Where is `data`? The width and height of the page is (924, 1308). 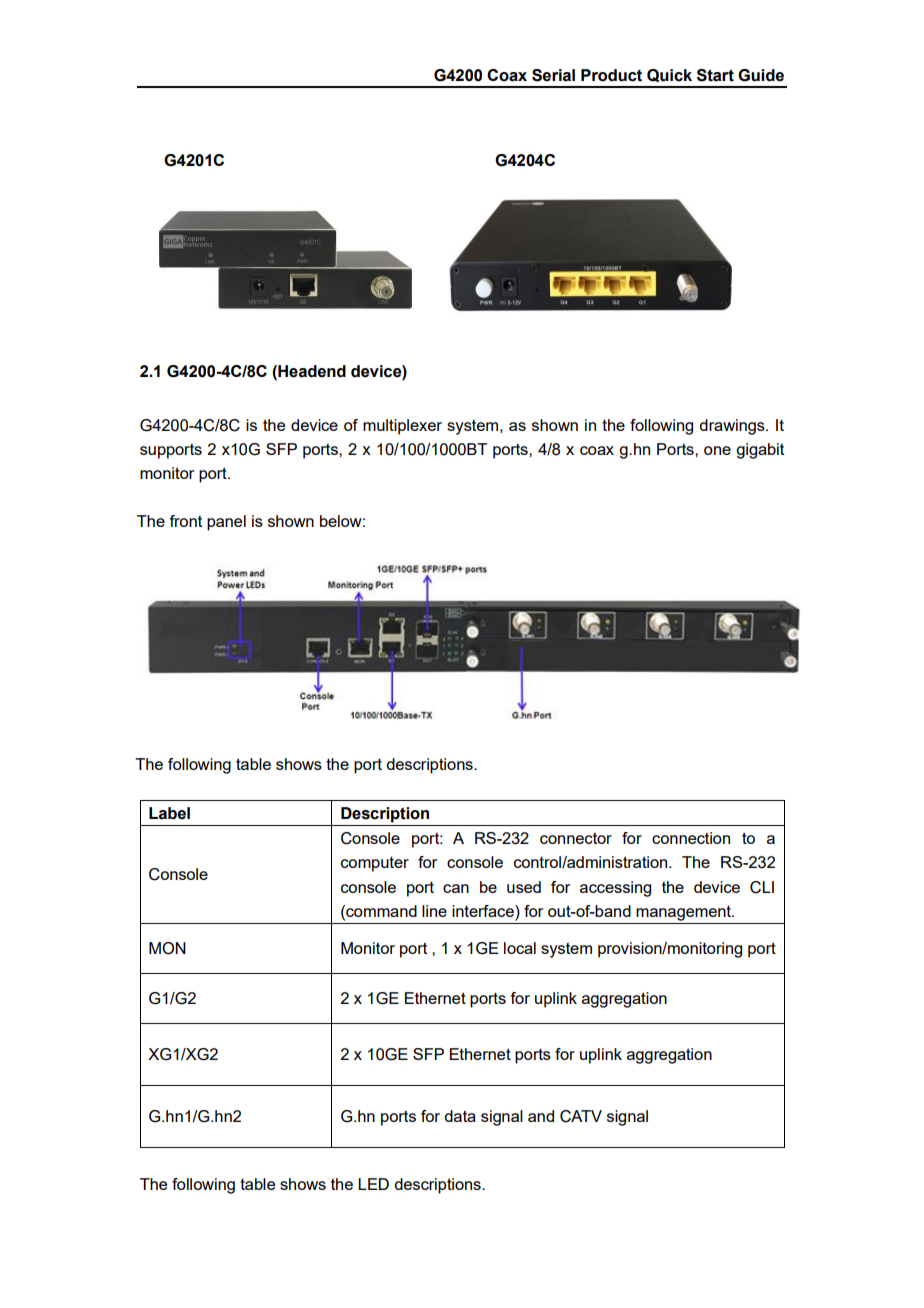
data is located at coordinates (460, 1116).
